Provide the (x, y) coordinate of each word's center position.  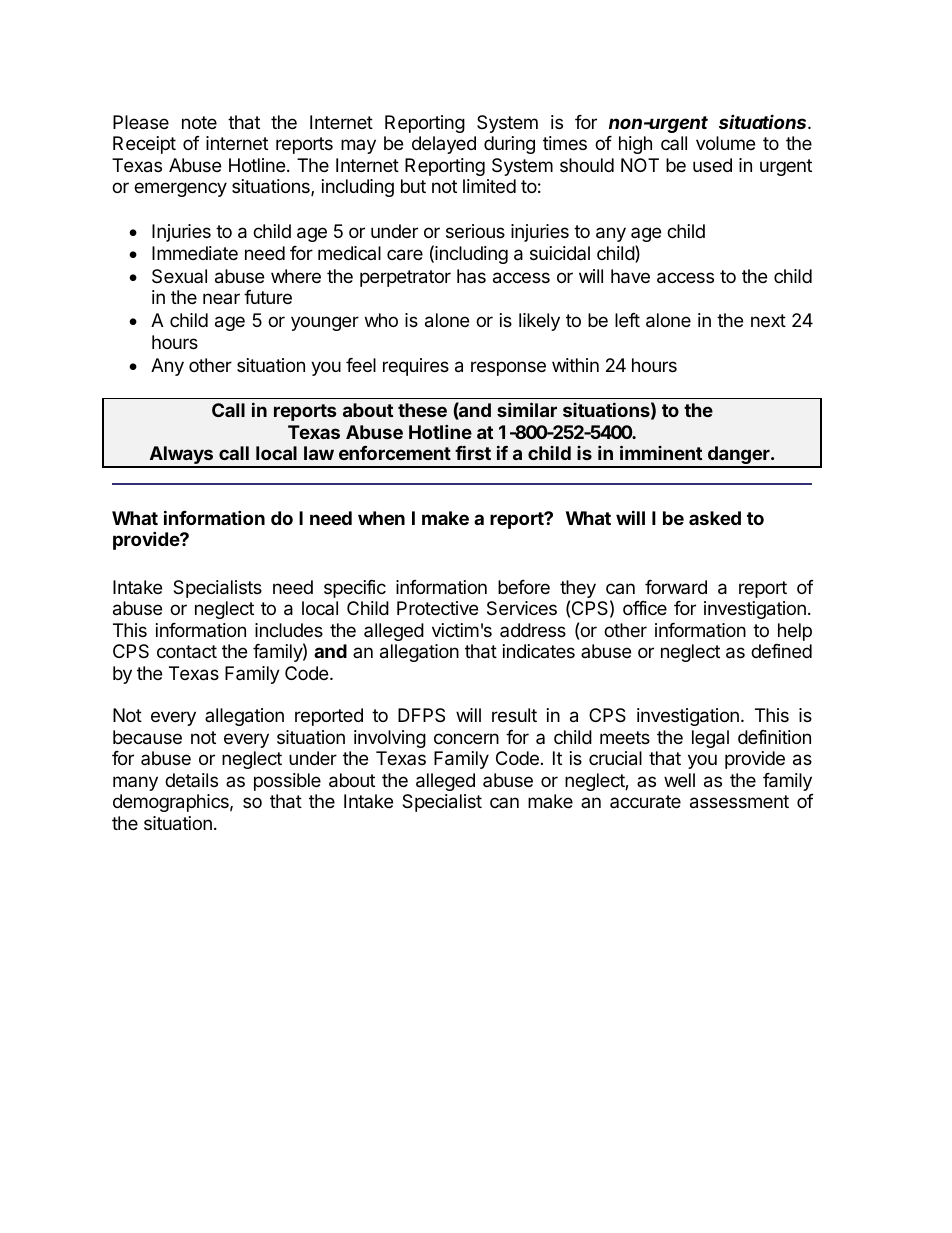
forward (676, 587)
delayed (444, 145)
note (199, 122)
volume (725, 143)
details (191, 780)
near (221, 298)
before (524, 587)
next (768, 320)
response (508, 368)
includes (289, 630)
